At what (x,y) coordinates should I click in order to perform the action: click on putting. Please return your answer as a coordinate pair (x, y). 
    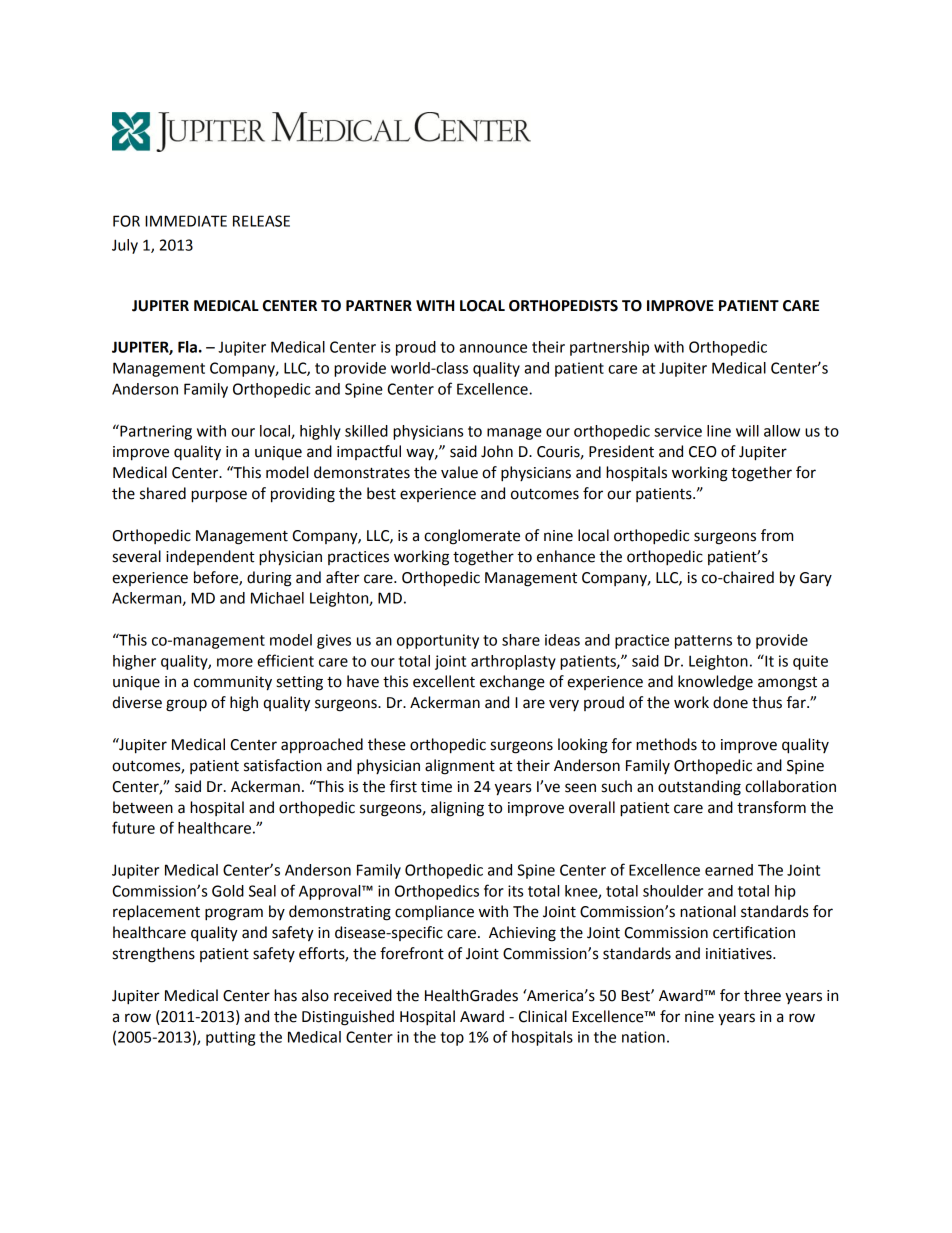
    Looking at the image, I should click on (230, 1038).
